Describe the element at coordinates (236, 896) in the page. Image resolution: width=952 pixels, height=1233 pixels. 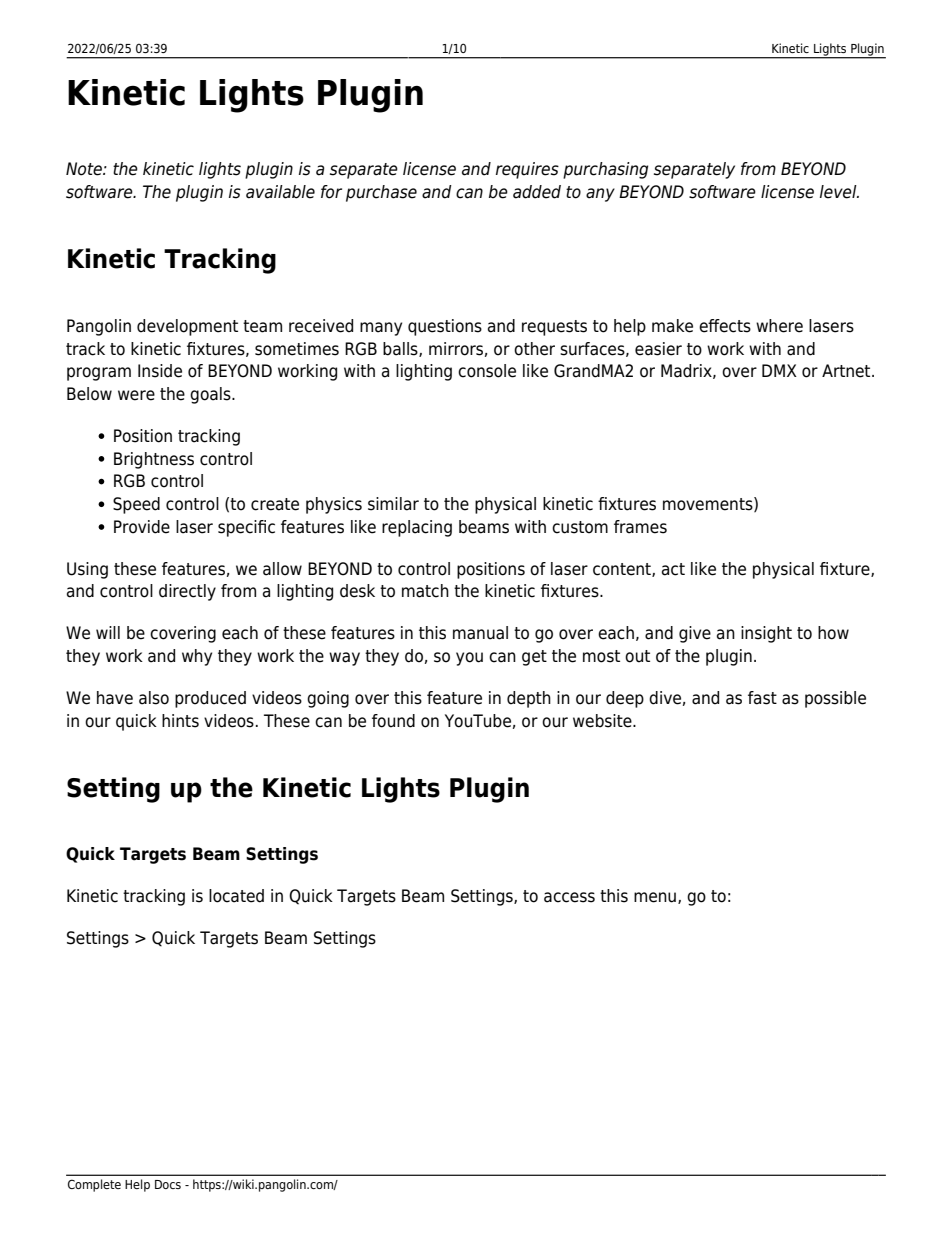
I see `located` at that location.
